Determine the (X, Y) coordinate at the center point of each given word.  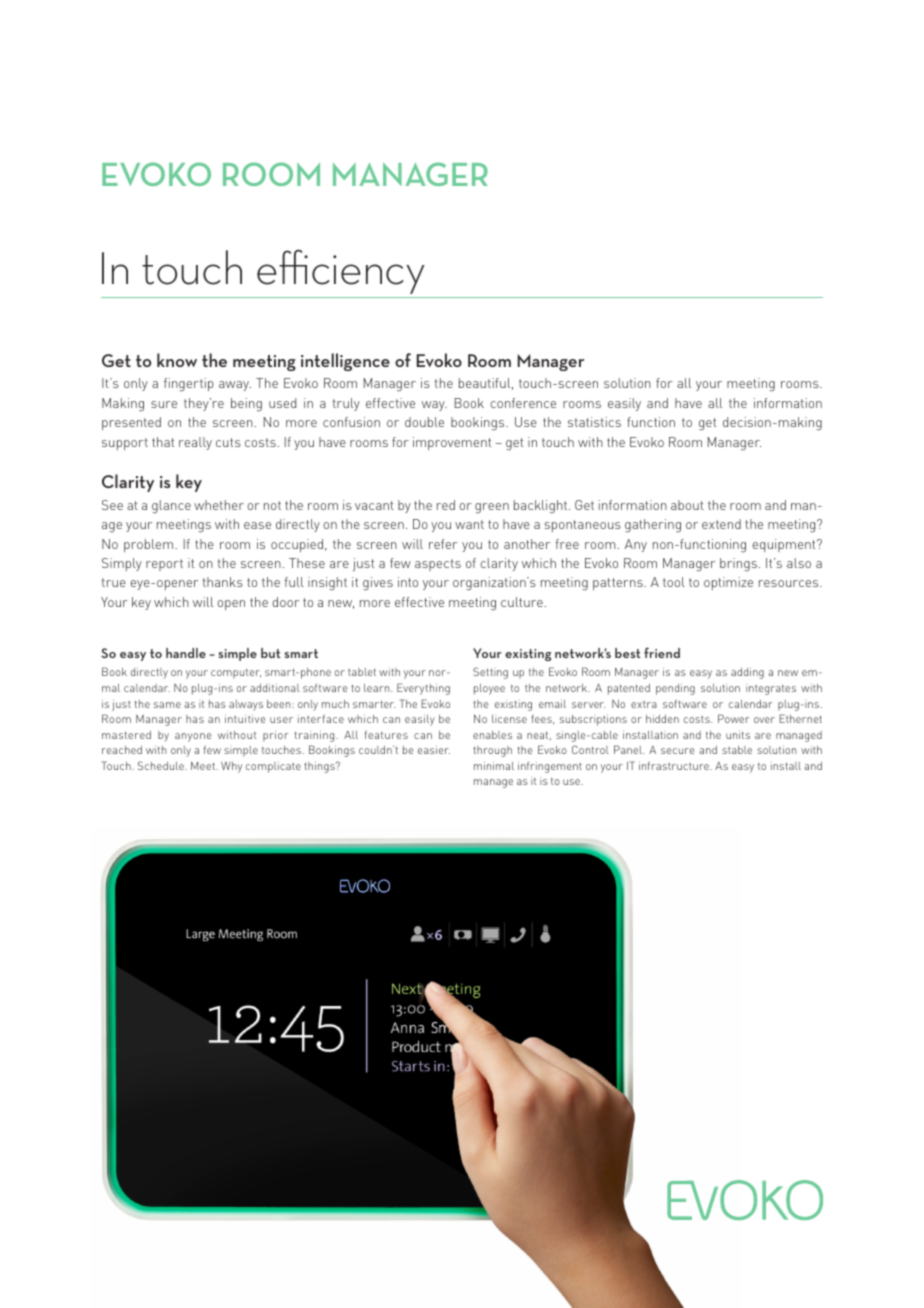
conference (523, 403)
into (408, 582)
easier (434, 750)
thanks (223, 582)
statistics (594, 422)
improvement (452, 443)
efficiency (340, 271)
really (195, 443)
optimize (728, 583)
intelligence (345, 362)
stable (737, 750)
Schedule (162, 765)
